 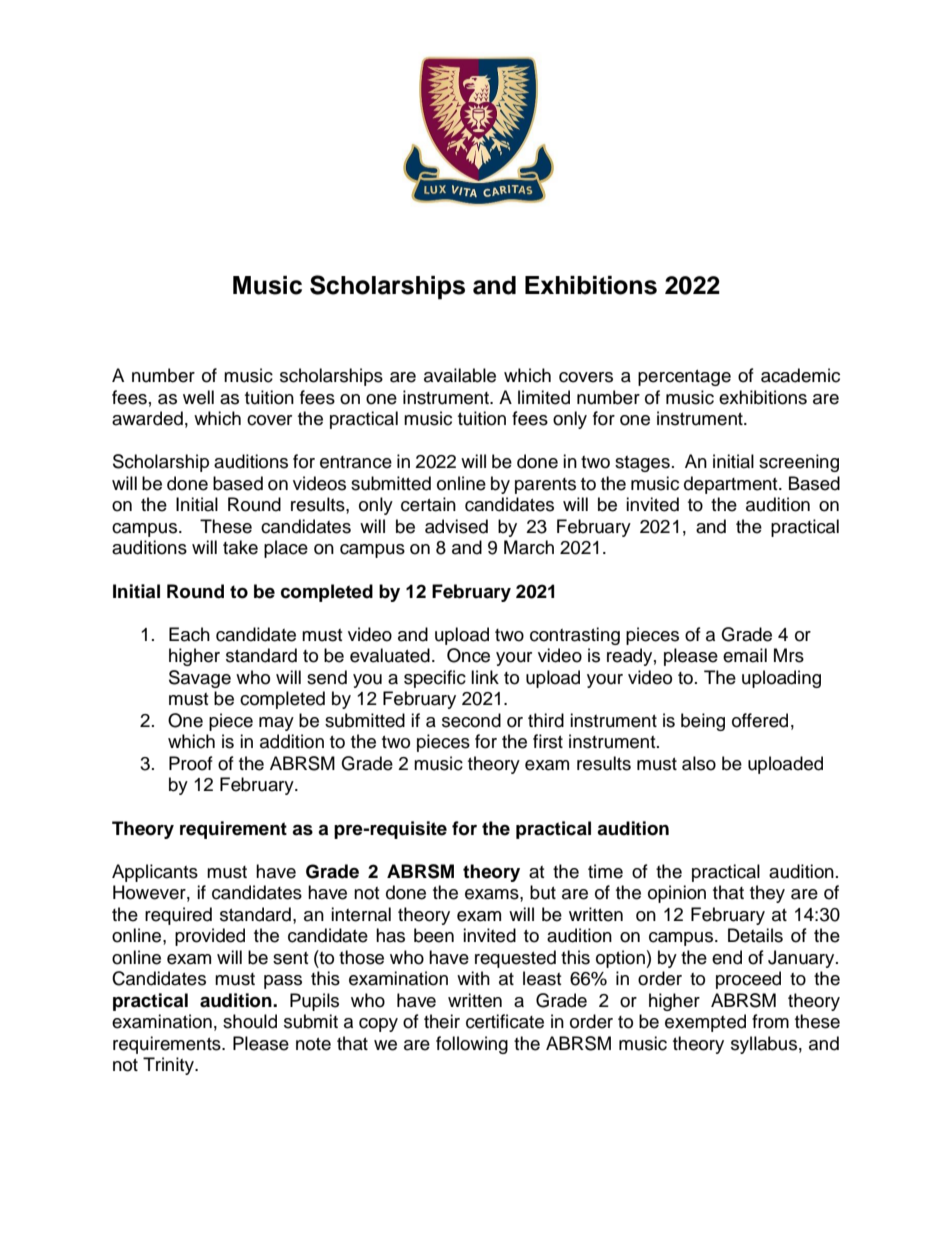 What do you see at coordinates (703, 722) in the document?
I see `being` at bounding box center [703, 722].
